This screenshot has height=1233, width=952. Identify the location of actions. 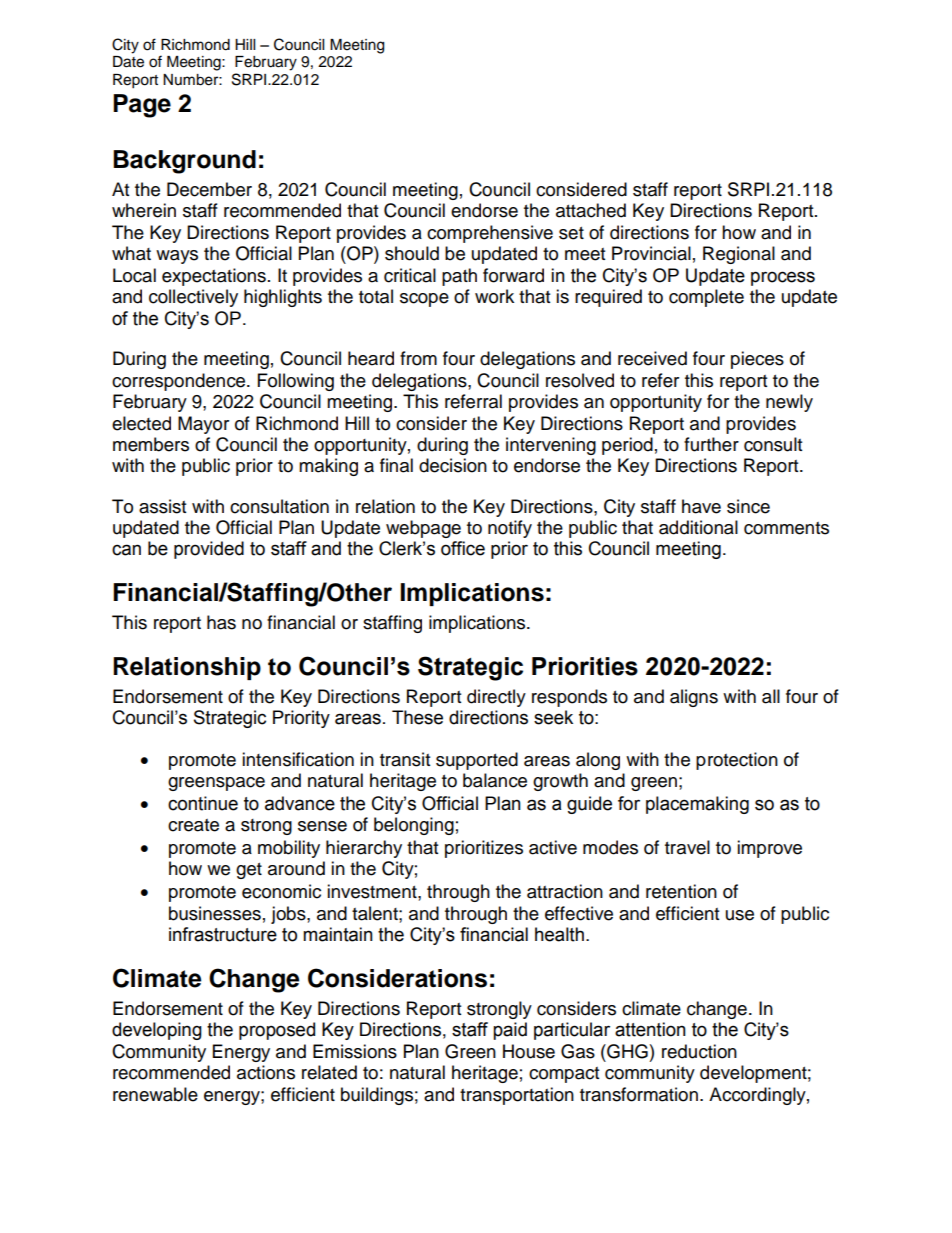
(266, 1072).
